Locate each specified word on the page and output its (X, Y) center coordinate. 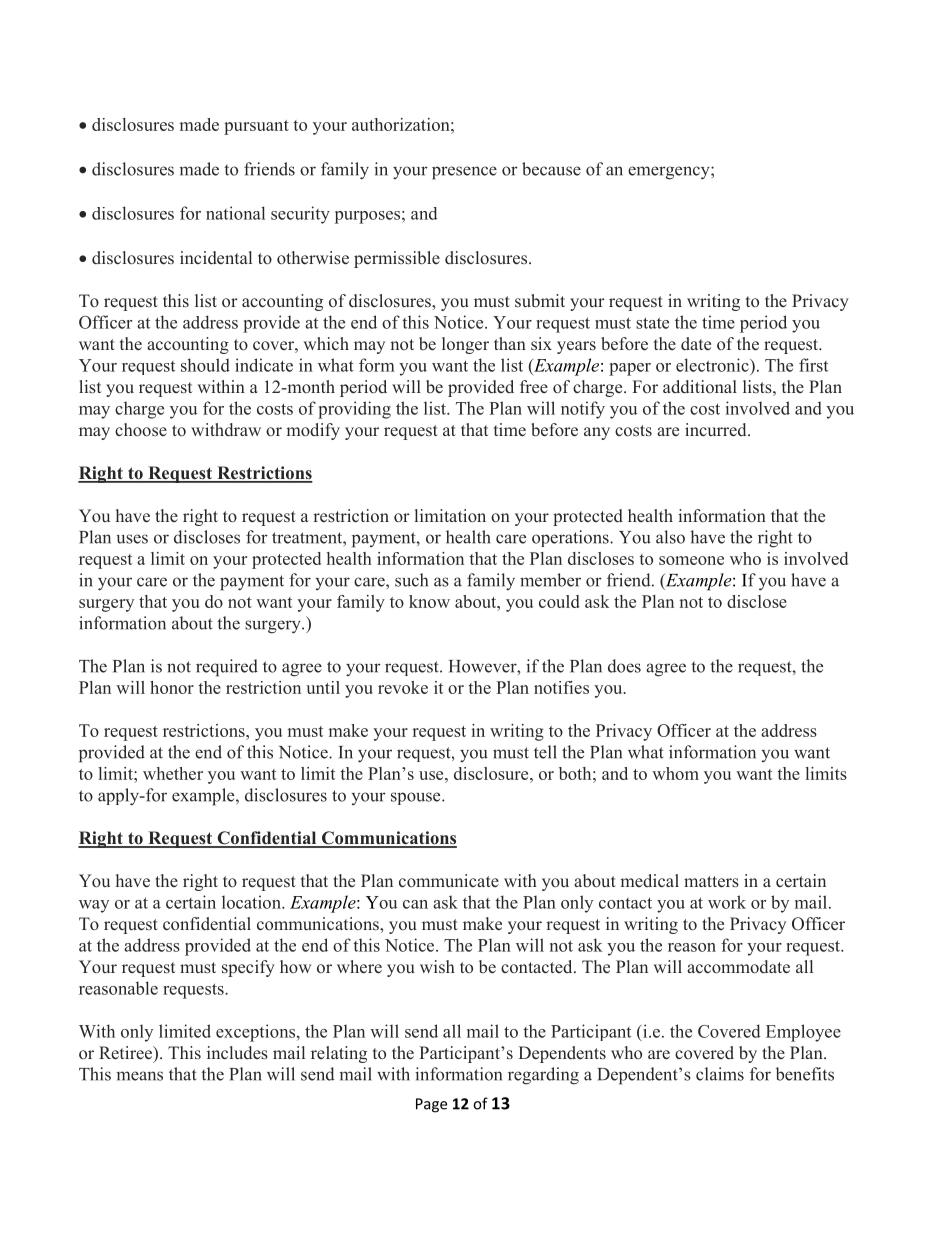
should (205, 365)
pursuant (256, 127)
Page (431, 1105)
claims (720, 1074)
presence (464, 173)
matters (711, 882)
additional (700, 386)
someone (691, 560)
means (140, 1076)
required (227, 668)
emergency (670, 173)
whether (173, 773)
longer (465, 345)
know (429, 601)
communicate (449, 880)
